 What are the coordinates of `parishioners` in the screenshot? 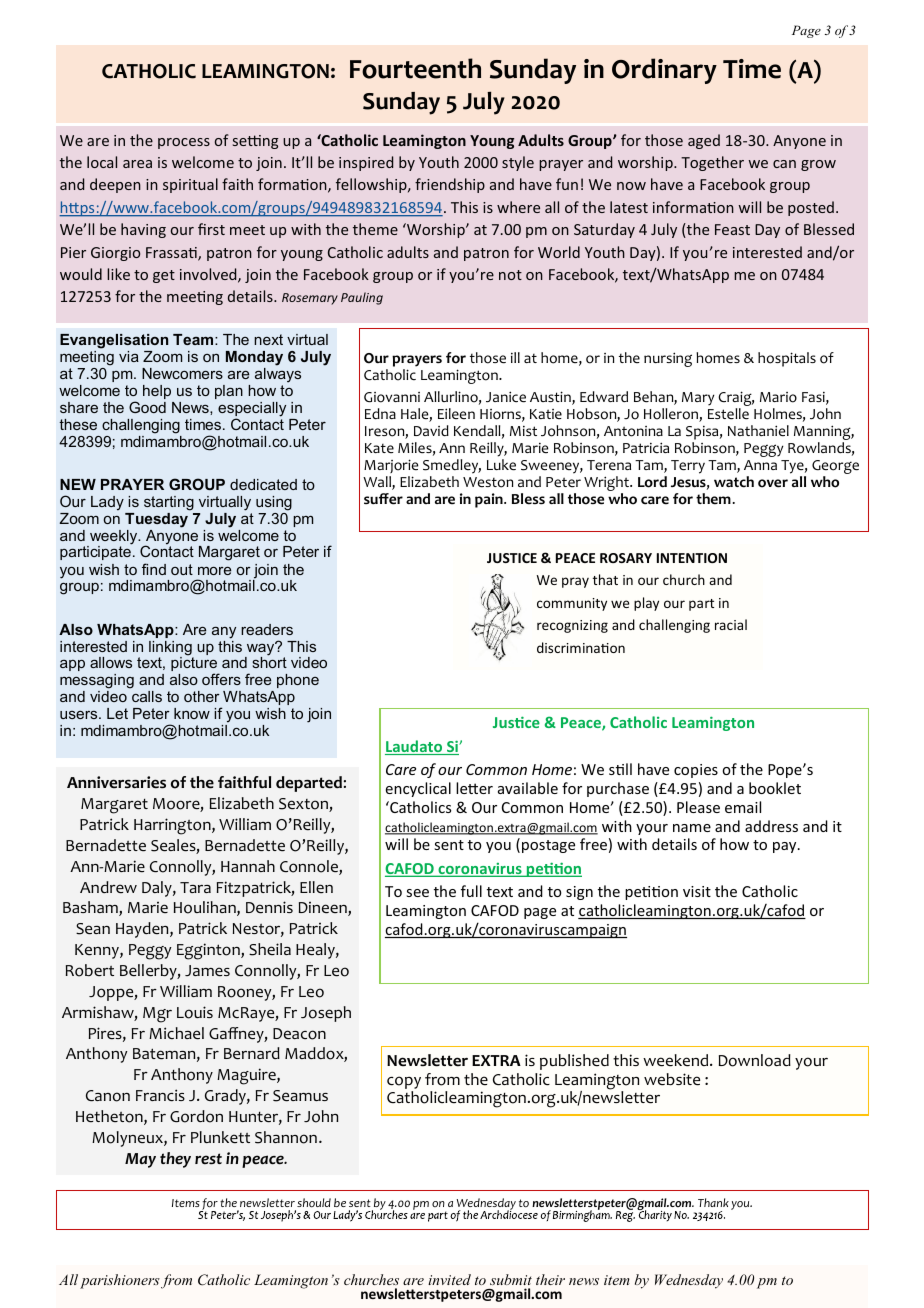 It's located at (120, 1281).
